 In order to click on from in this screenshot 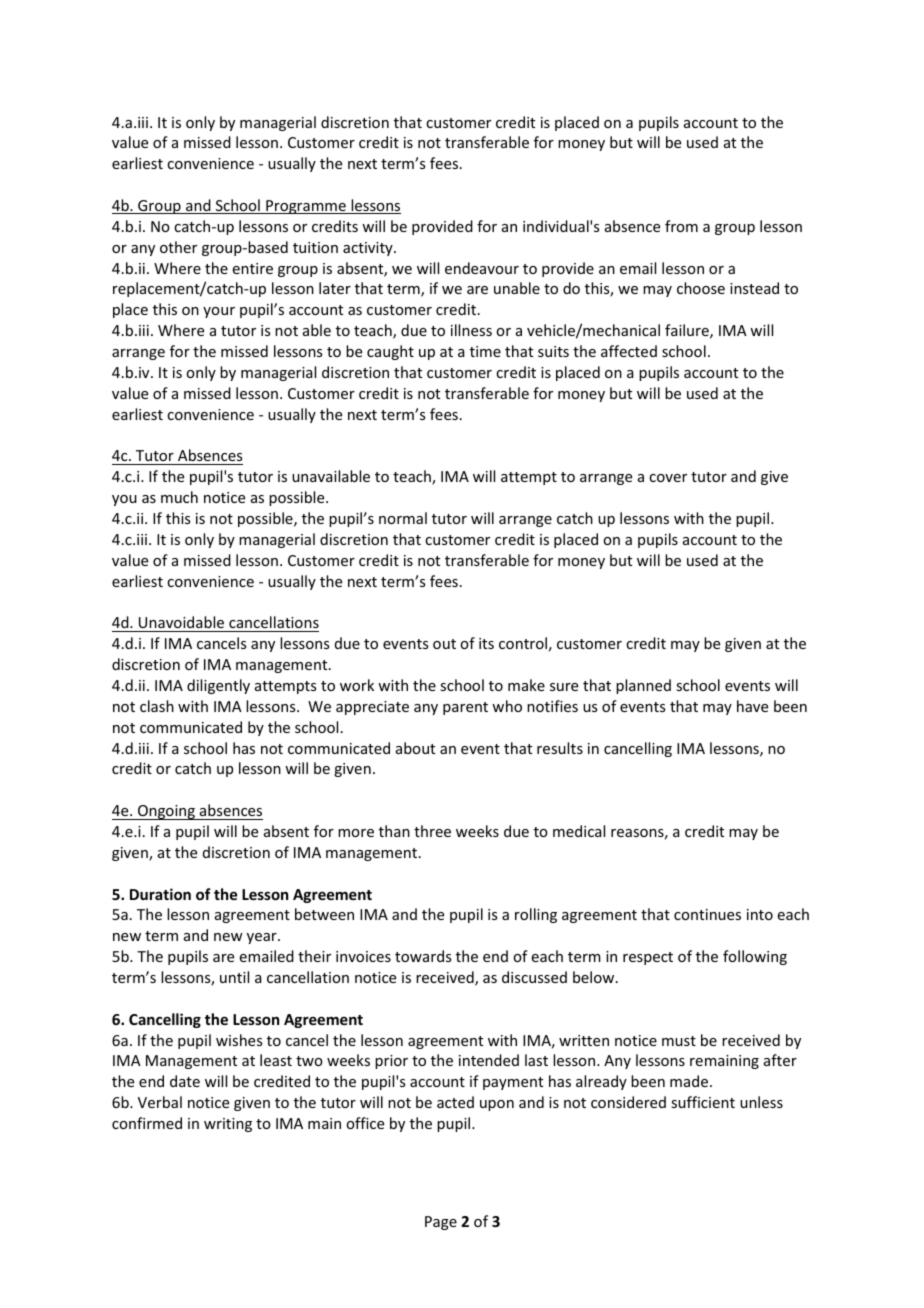, I will do `click(681, 226)`.
